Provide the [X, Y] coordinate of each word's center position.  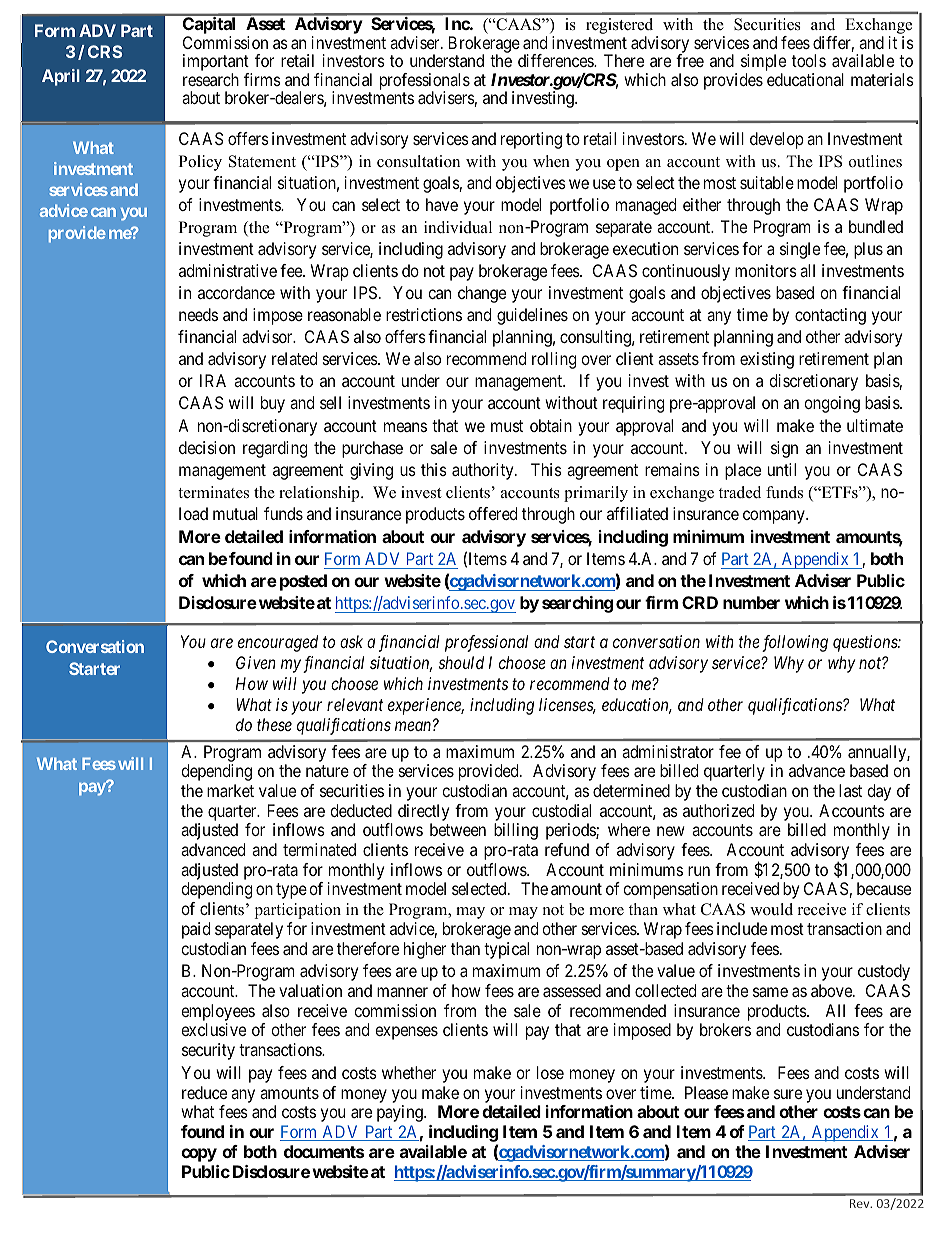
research [211, 79]
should [461, 662]
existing [767, 360]
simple [763, 64]
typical [506, 950]
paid [196, 930]
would [771, 909]
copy [199, 1155]
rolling [554, 360]
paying [401, 1113]
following [795, 643]
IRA [213, 380]
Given [256, 662]
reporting [531, 140]
